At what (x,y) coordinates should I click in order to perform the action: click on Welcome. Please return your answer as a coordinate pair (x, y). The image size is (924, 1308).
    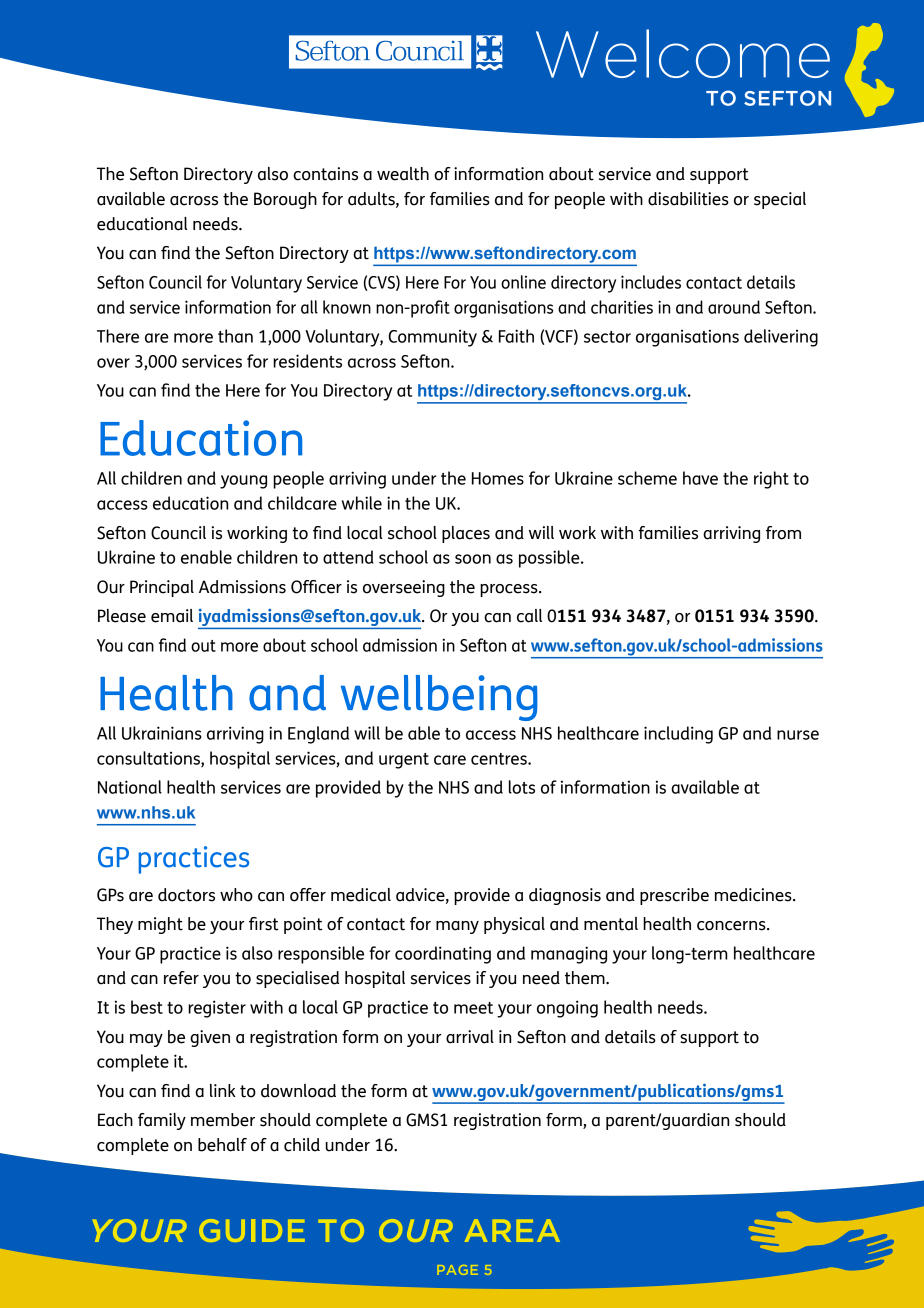
    Looking at the image, I should click on (683, 53).
